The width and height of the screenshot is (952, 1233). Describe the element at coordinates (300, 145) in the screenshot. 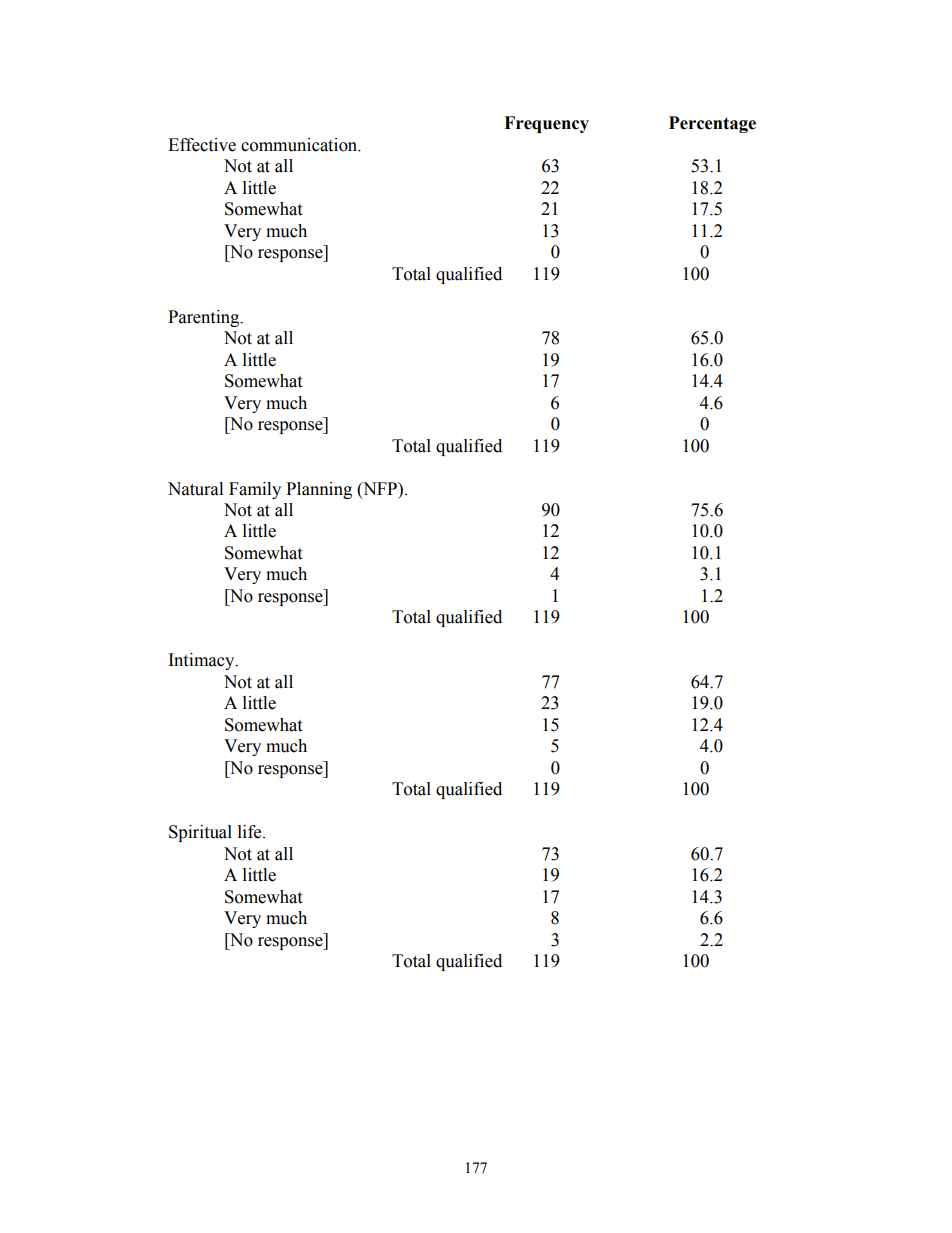

I see `communication` at that location.
